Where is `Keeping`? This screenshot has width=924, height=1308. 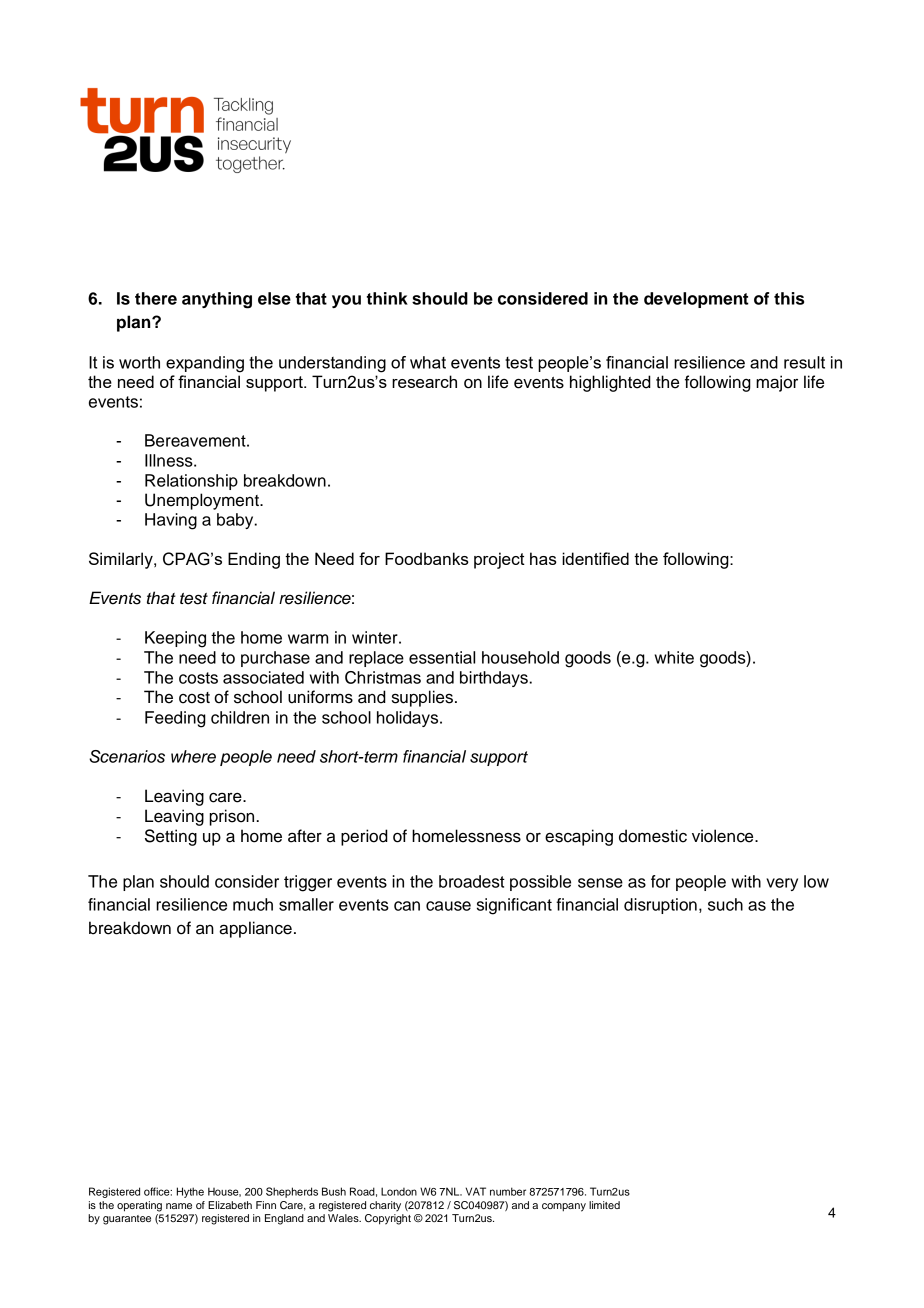 Keeping is located at coordinates (175, 639).
